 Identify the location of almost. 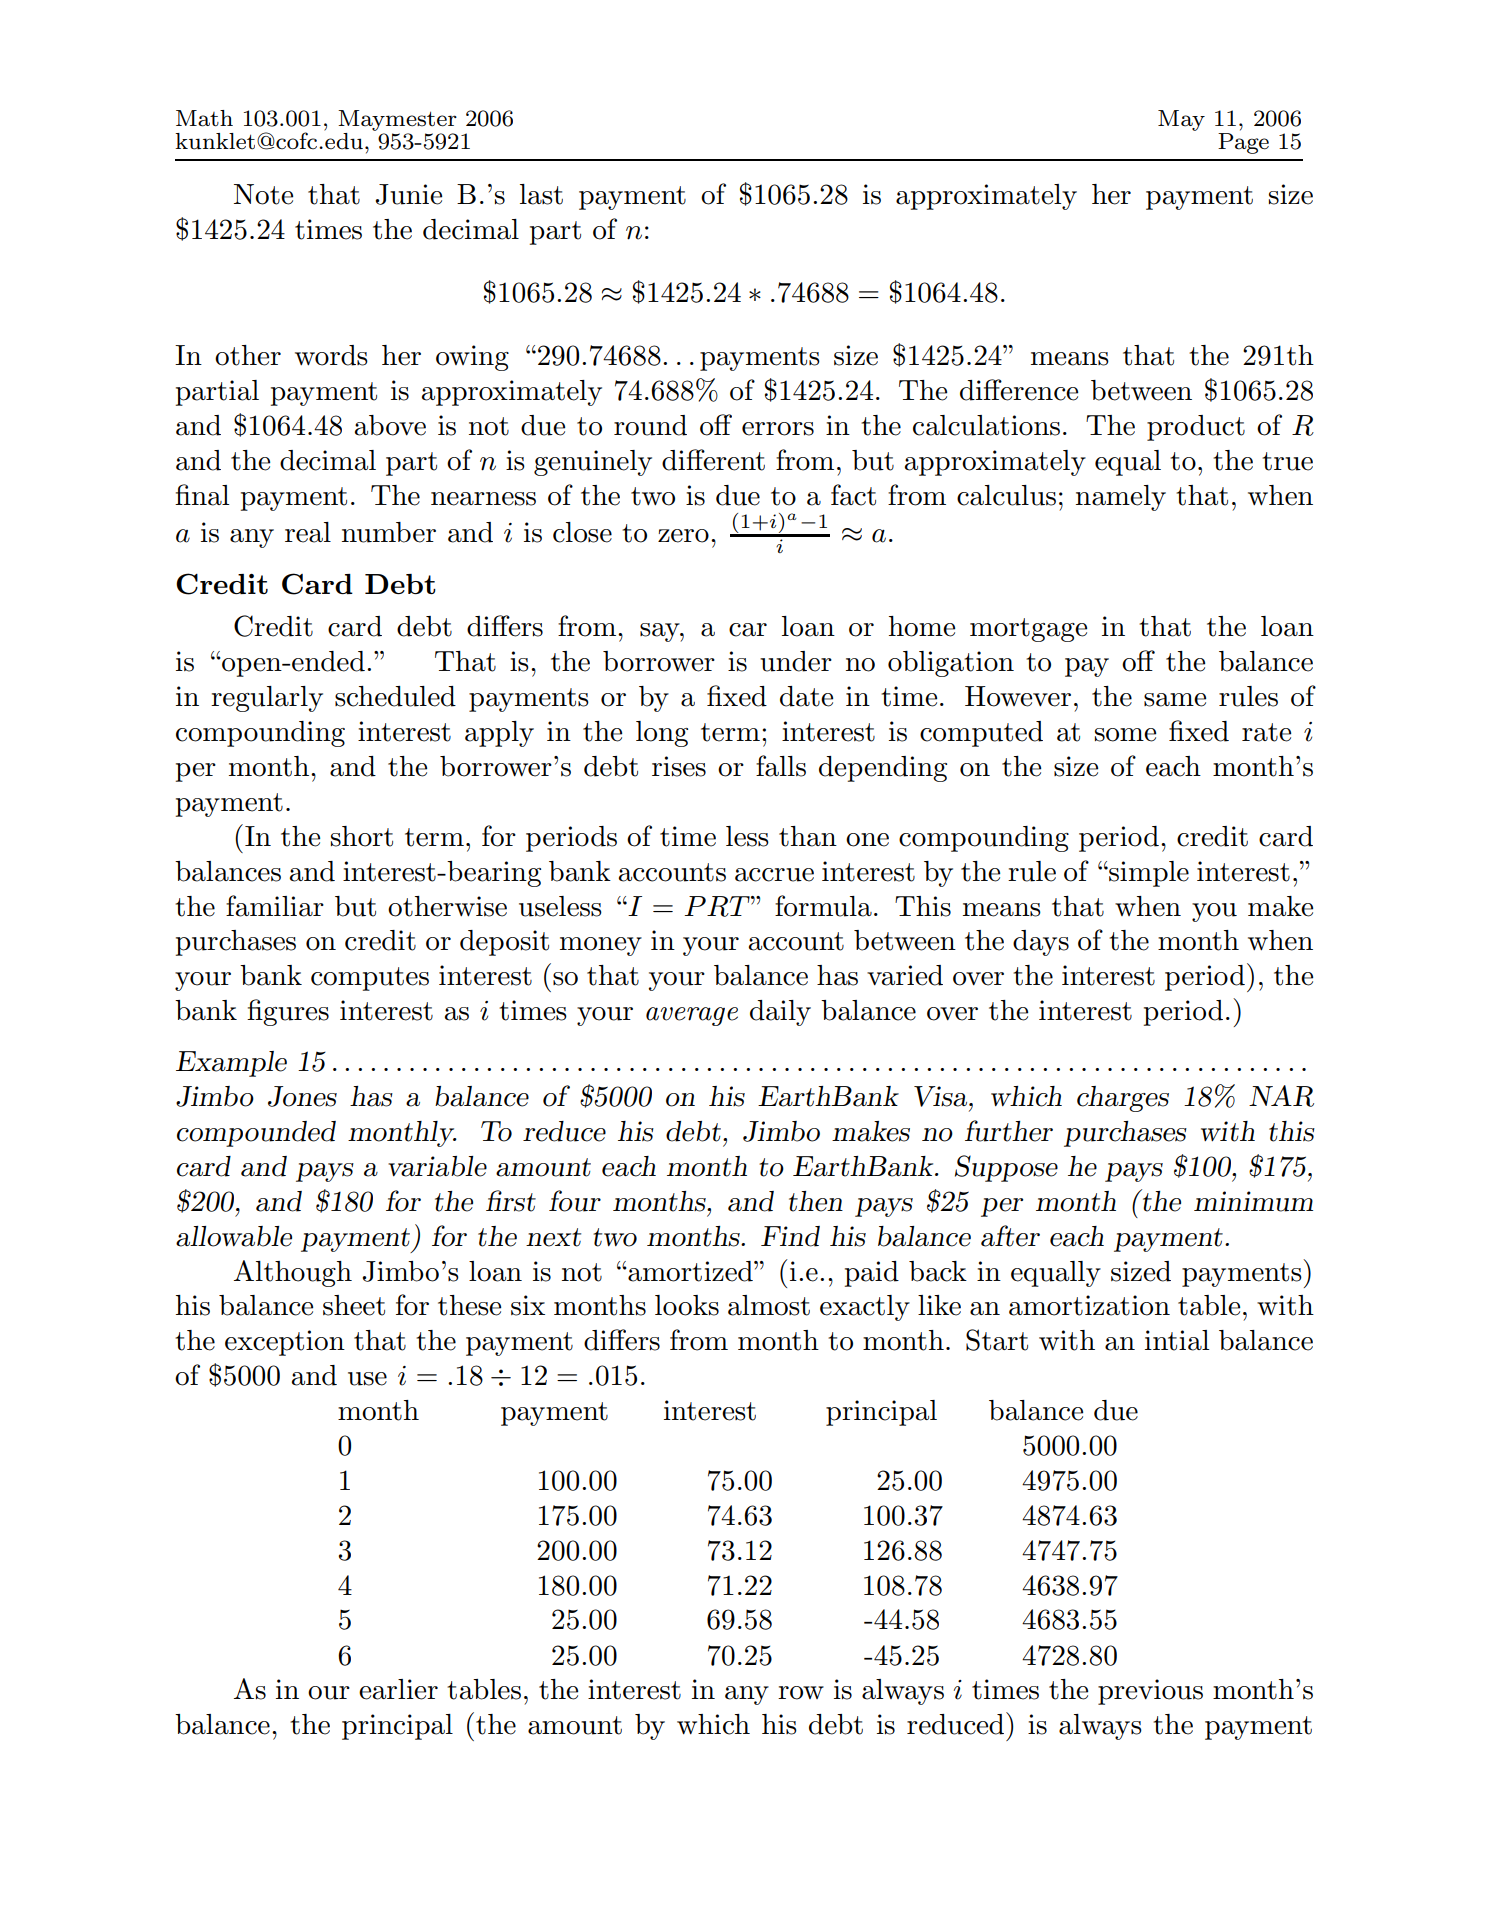
(769, 1305).
